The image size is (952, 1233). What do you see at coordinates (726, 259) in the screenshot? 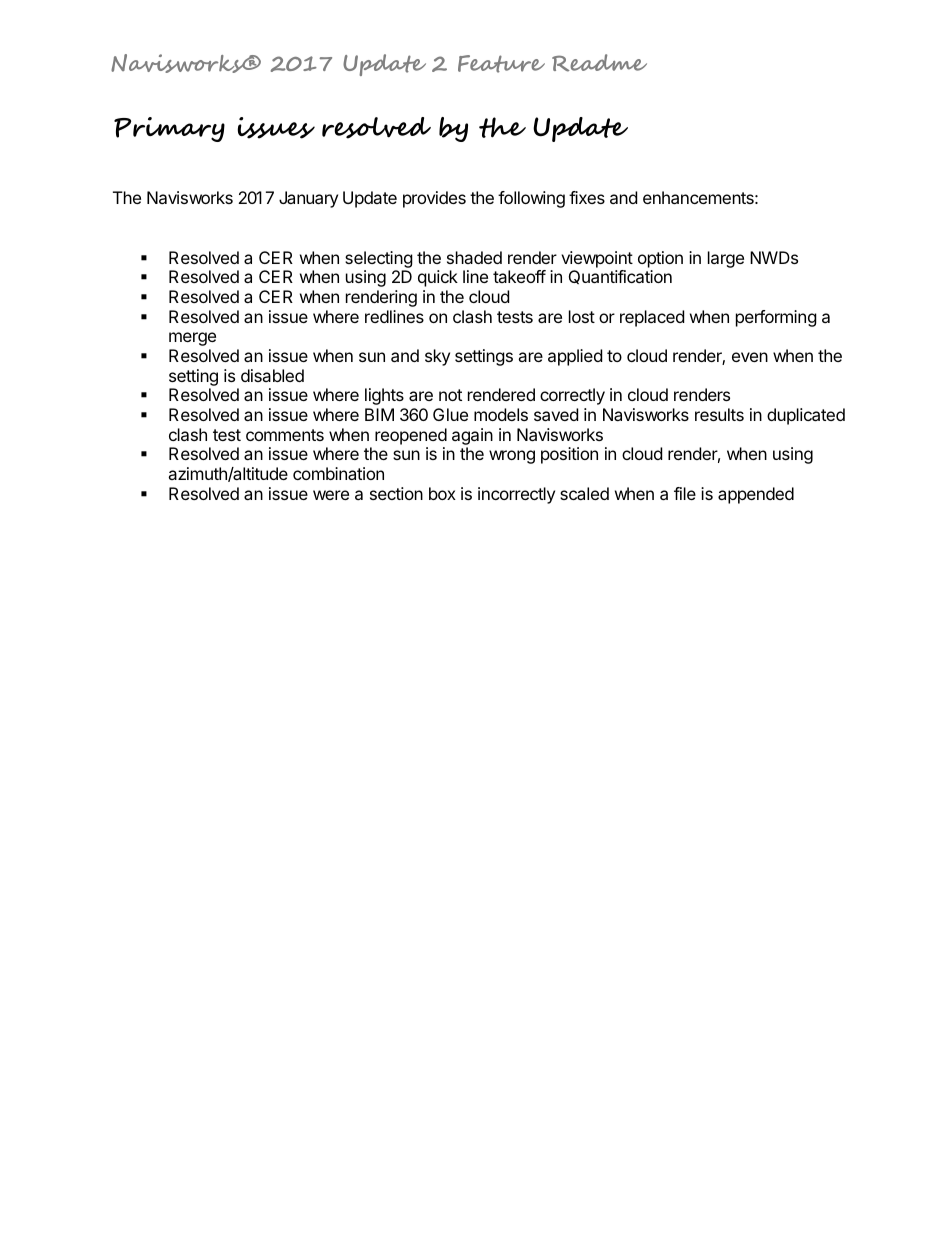
I see `large` at bounding box center [726, 259].
